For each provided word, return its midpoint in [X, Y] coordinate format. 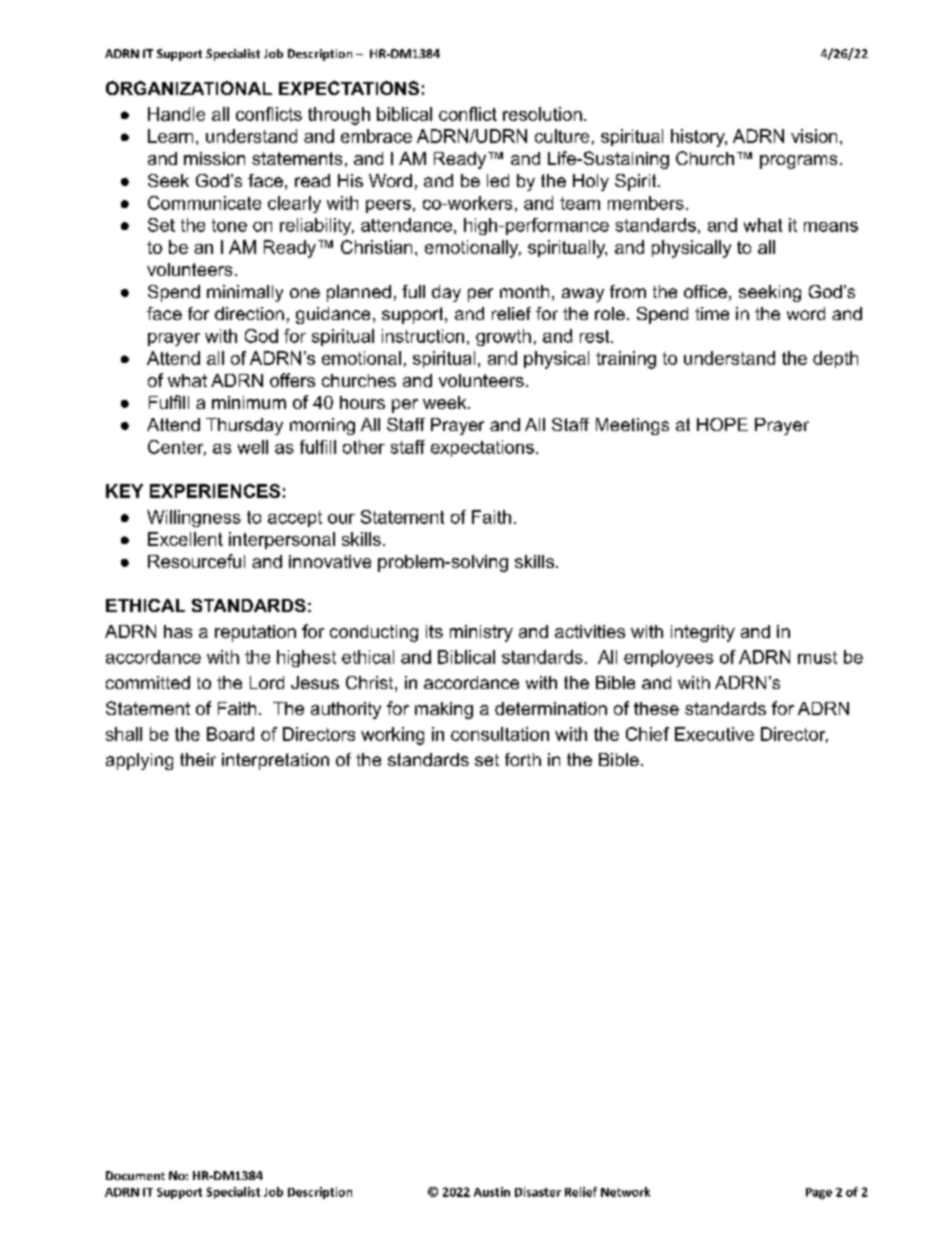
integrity [703, 633]
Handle [176, 114]
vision [814, 136]
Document [135, 1175]
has [178, 631]
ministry [481, 633]
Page [819, 1193]
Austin [492, 1192]
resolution [542, 114]
